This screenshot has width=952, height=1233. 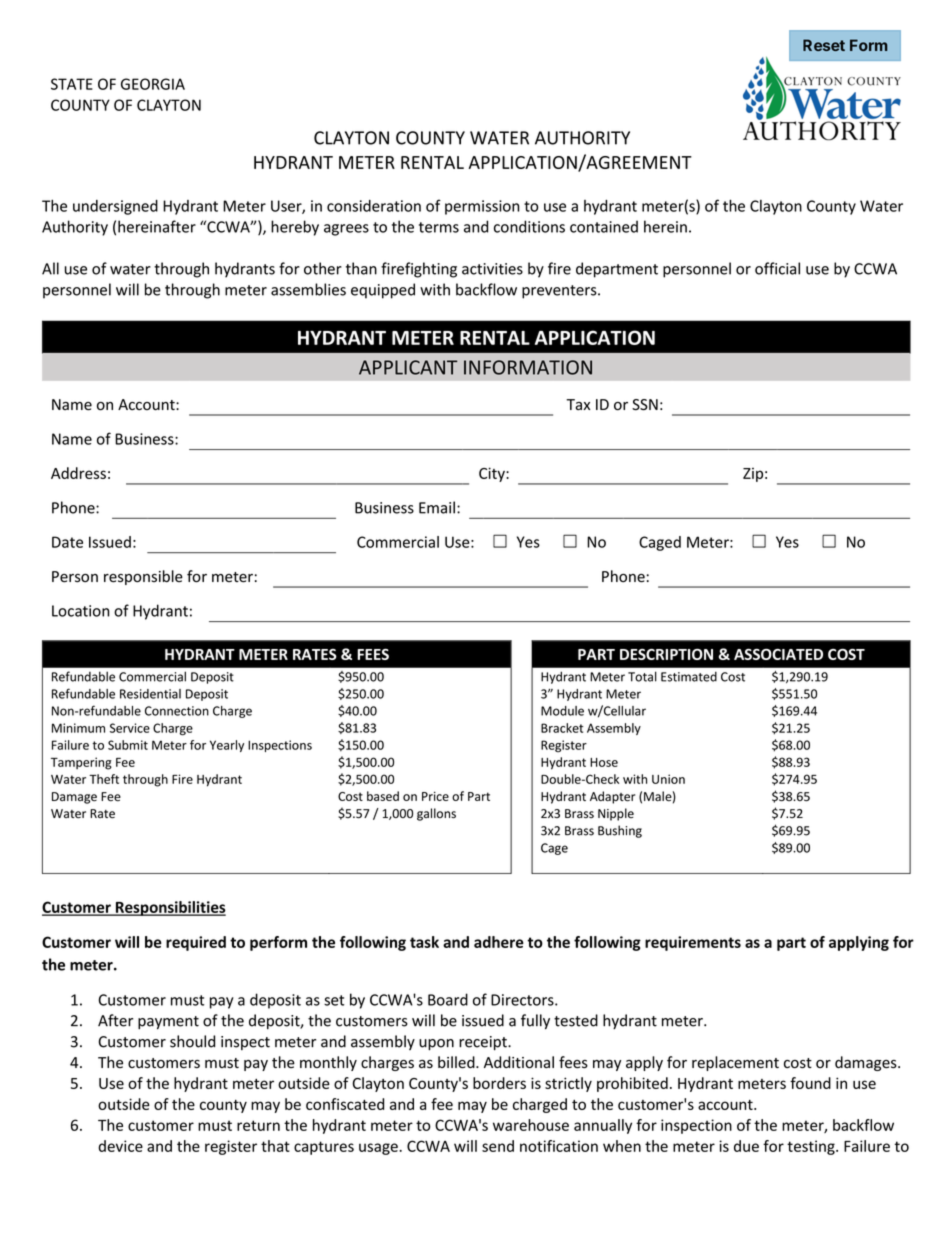 What do you see at coordinates (153, 84) in the screenshot?
I see `GEORGIA` at bounding box center [153, 84].
